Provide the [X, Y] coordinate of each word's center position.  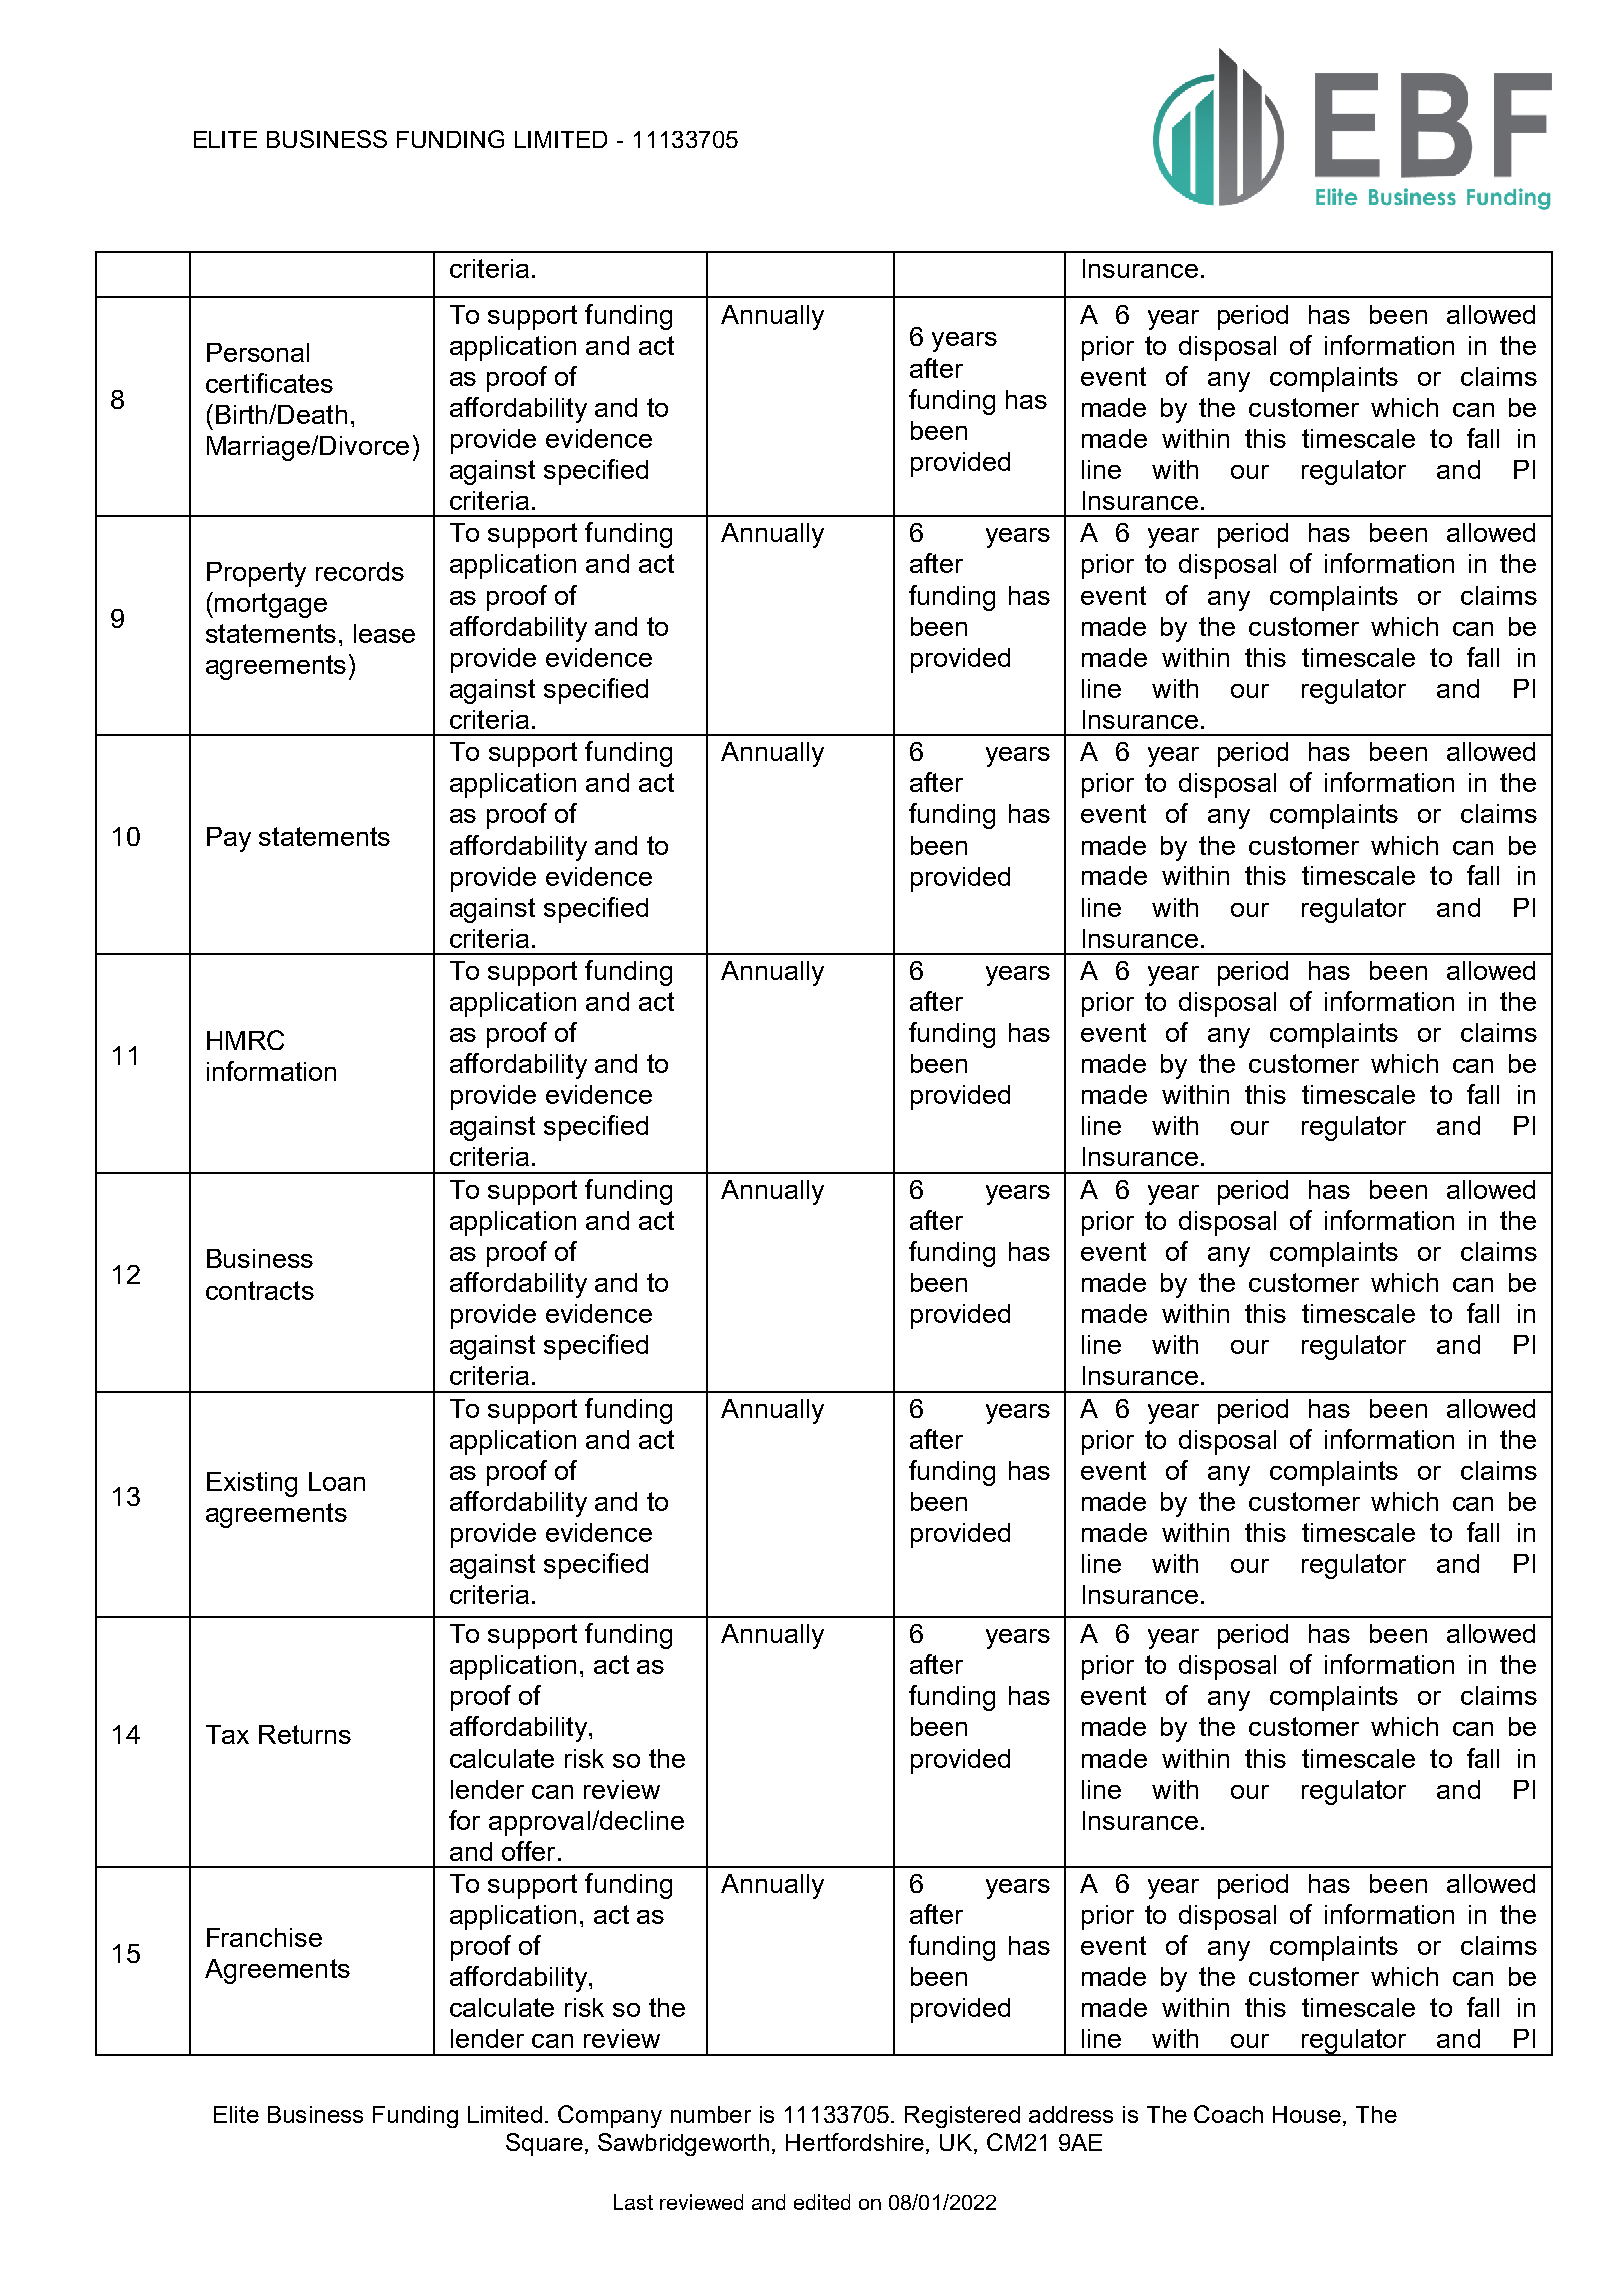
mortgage [271, 605]
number [711, 2114]
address [1071, 2114]
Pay [229, 839]
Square [544, 2144]
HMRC [245, 1040]
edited [822, 2202]
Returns [305, 1734]
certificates [269, 383]
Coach [1228, 2114]
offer [528, 1851]
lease [384, 633]
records [360, 571]
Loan [337, 1481]
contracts [260, 1290]
